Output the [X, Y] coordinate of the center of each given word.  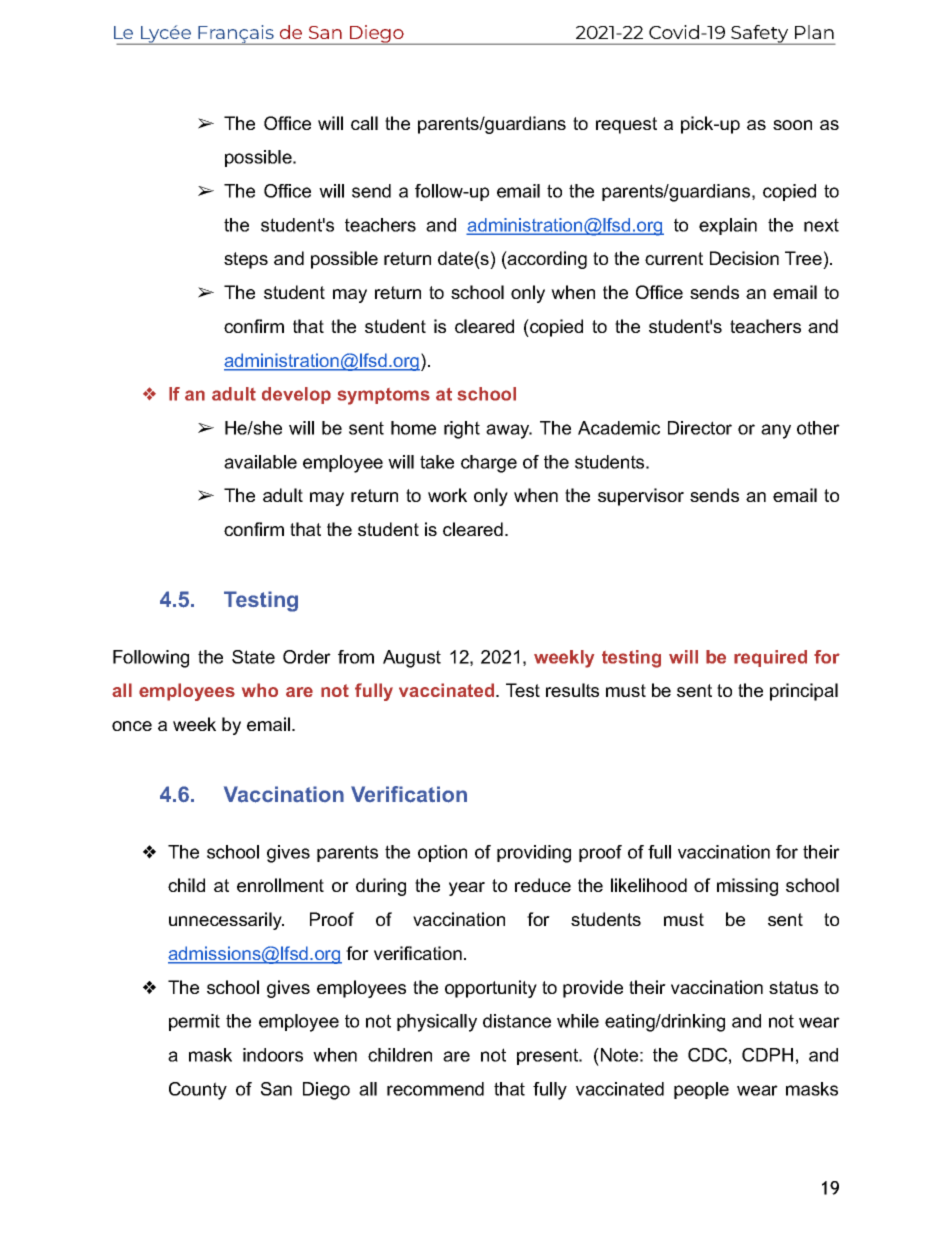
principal [804, 692]
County [198, 1091]
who [260, 690]
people [701, 1090]
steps [246, 260]
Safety [760, 35]
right [462, 430]
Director [700, 428]
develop [296, 395]
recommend [435, 1089]
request [626, 125]
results [572, 690]
